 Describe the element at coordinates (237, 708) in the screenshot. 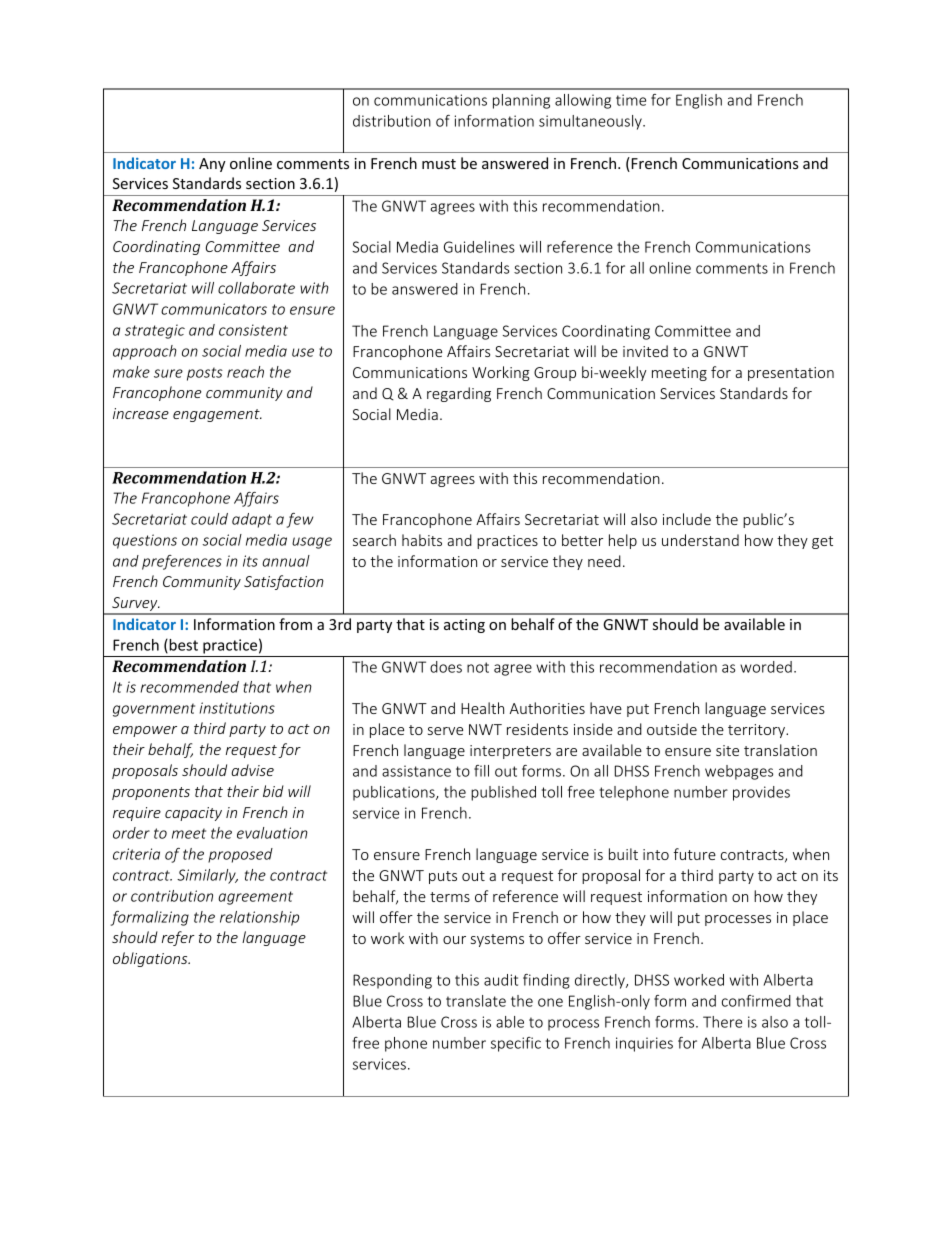

I see `institutions` at that location.
